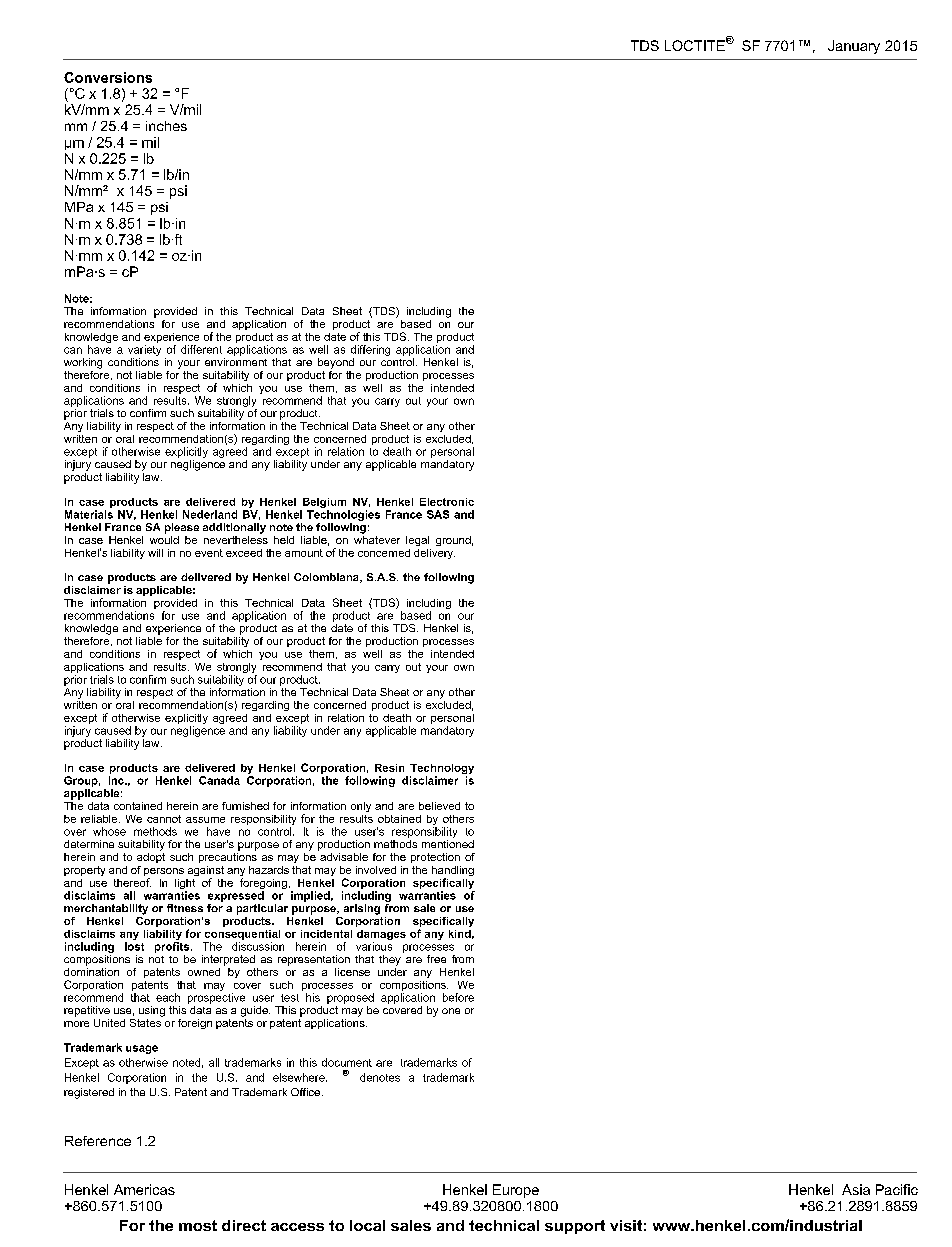 The width and height of the screenshot is (952, 1247). Describe the element at coordinates (336, 363) in the screenshot. I see `beyond` at that location.
